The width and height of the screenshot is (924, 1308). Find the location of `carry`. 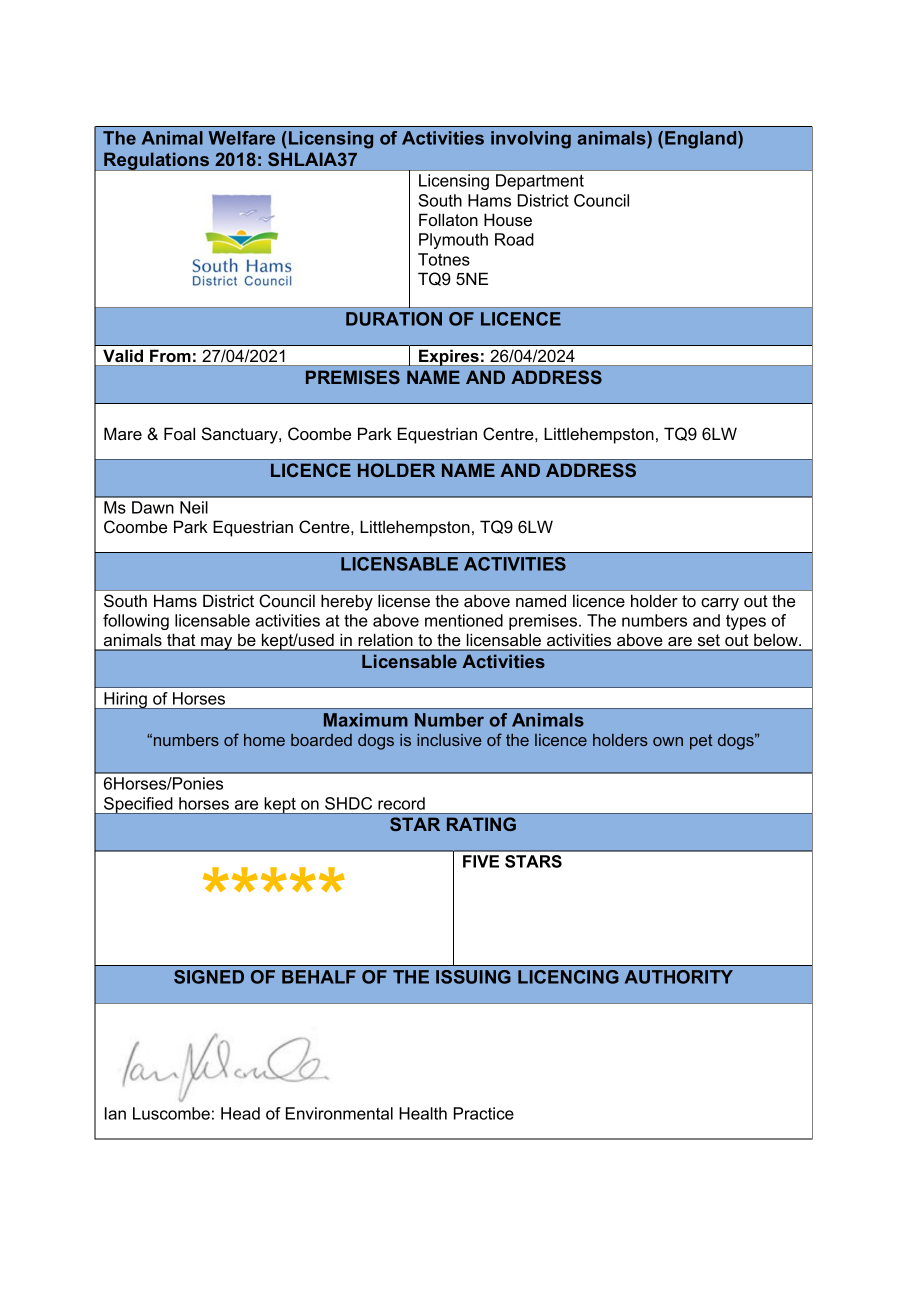

carry is located at coordinates (720, 604).
